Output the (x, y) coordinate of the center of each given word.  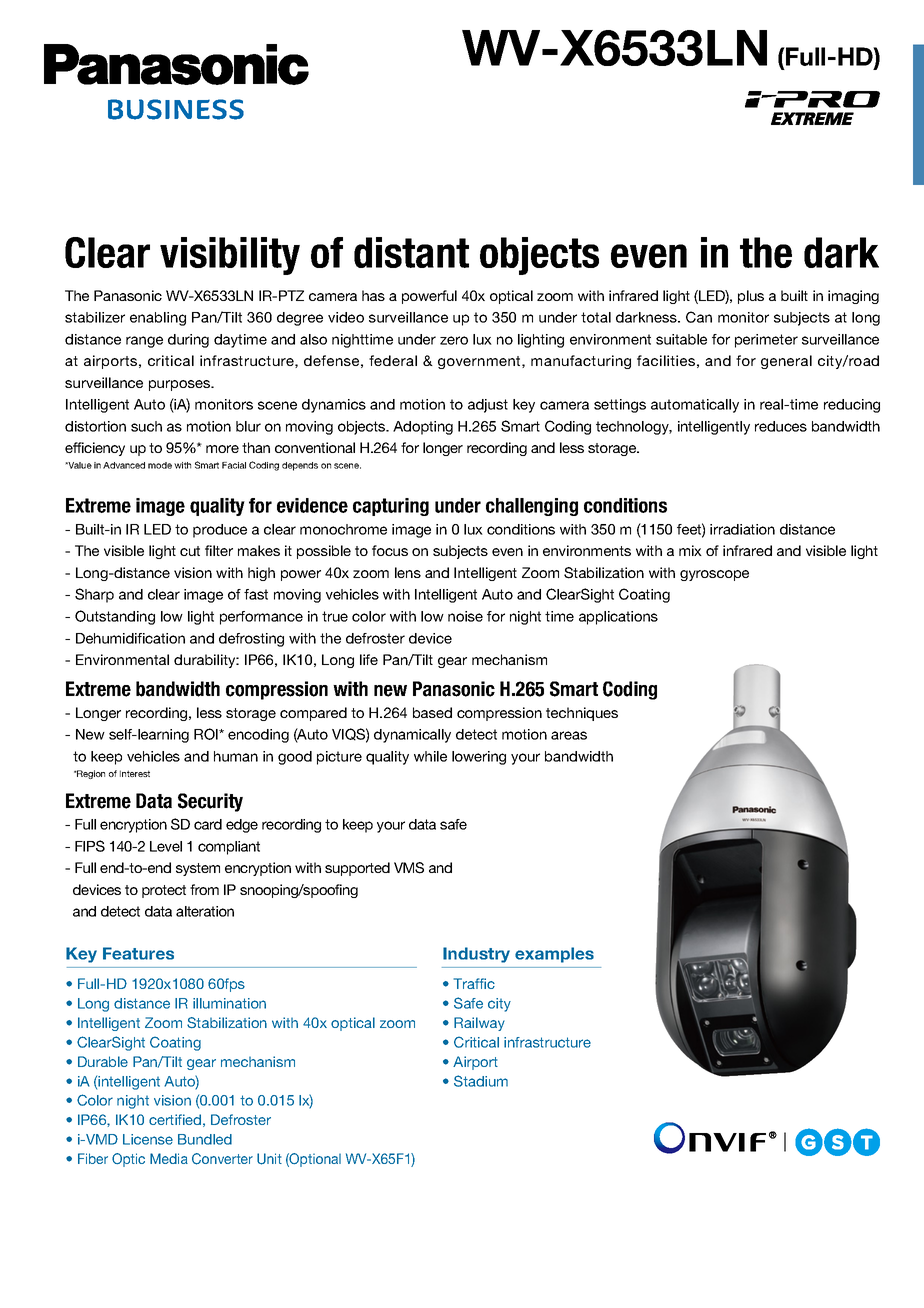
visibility (230, 256)
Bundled (205, 1139)
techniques (582, 714)
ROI (207, 734)
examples (554, 955)
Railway (479, 1024)
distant (411, 252)
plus (751, 297)
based (432, 712)
